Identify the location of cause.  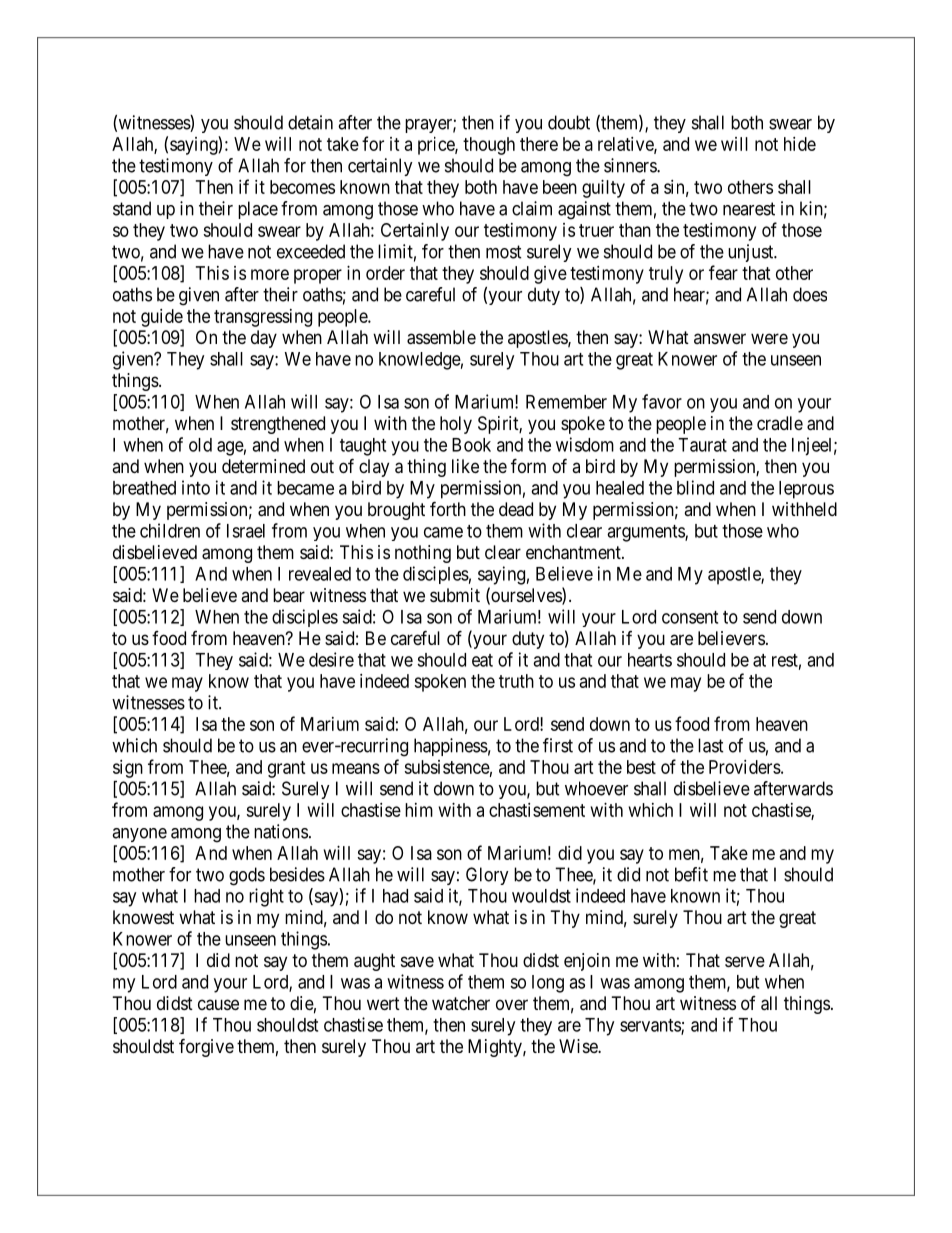
(218, 1005).
